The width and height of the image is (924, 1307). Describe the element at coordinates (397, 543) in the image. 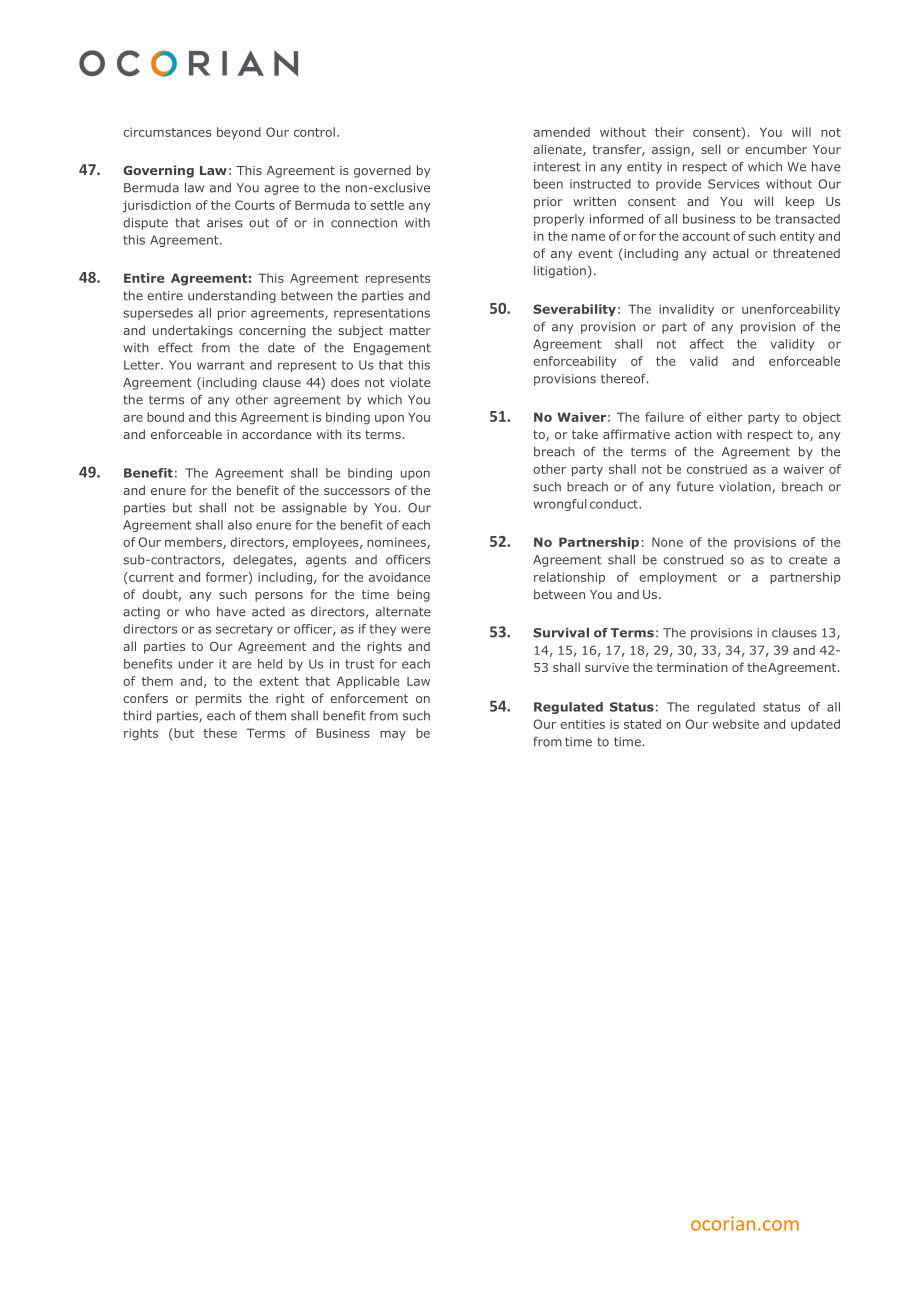

I see `nominees` at that location.
